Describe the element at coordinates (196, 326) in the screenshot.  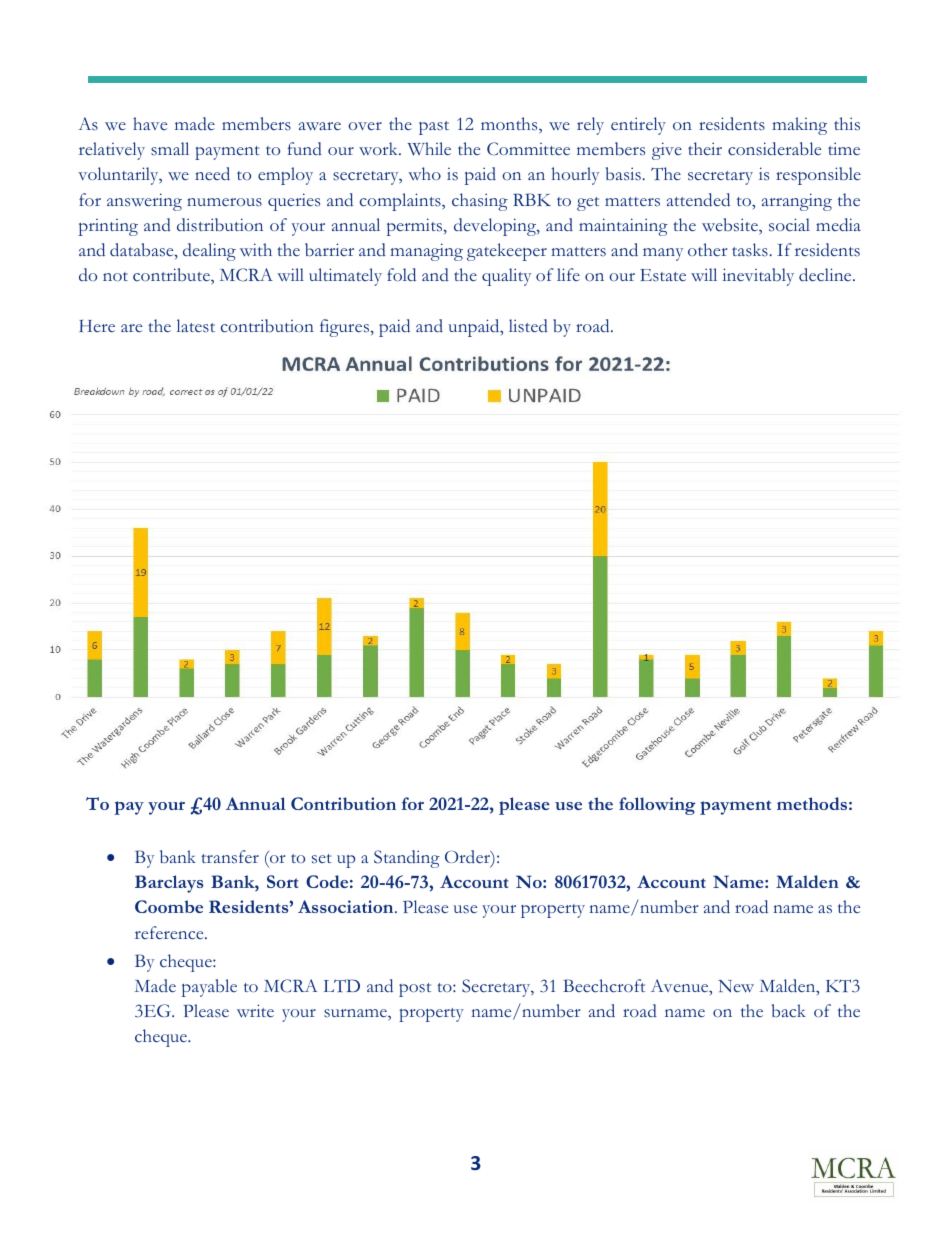
I see `latest` at that location.
